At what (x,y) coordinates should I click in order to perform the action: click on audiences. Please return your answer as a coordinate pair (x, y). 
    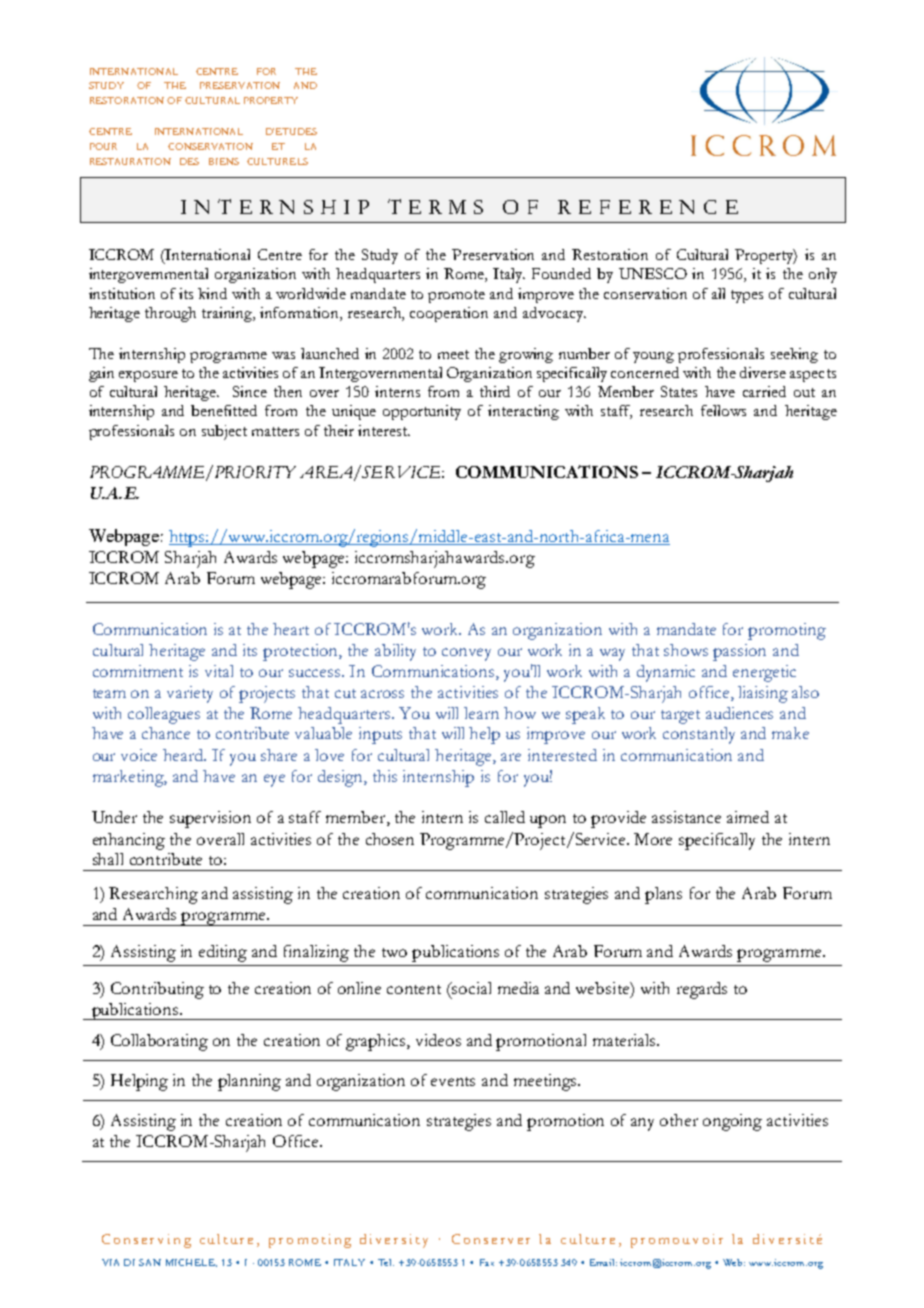
    Looking at the image, I should click on (739, 713).
